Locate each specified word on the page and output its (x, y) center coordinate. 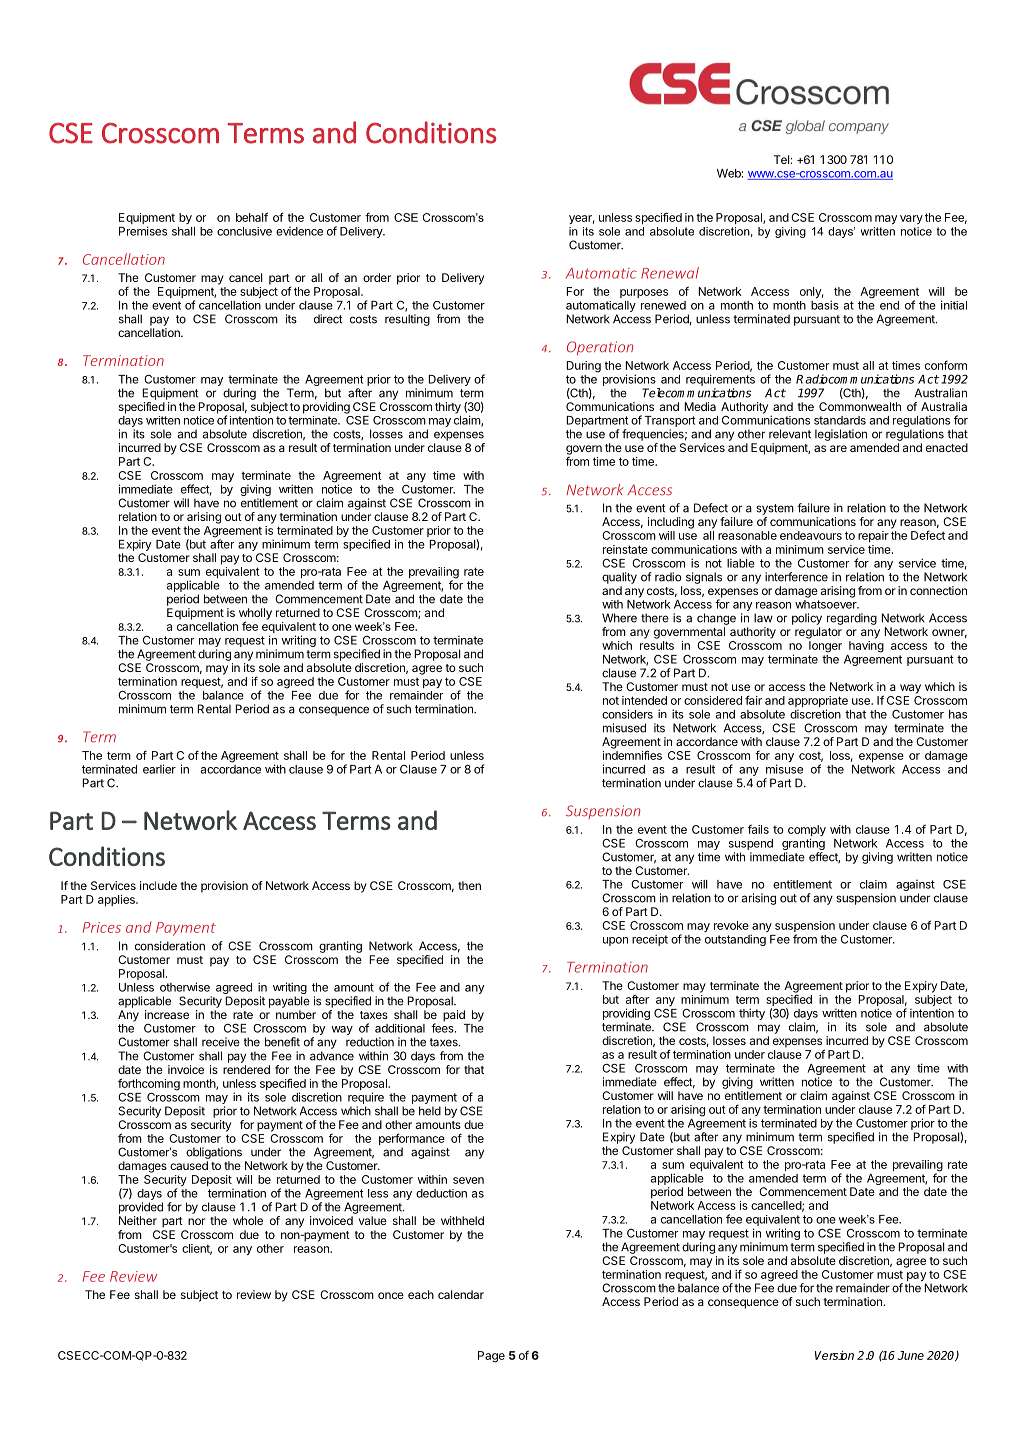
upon (615, 941)
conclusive (244, 231)
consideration (170, 946)
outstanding (735, 940)
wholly (255, 615)
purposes (644, 293)
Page (491, 1357)
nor (196, 1221)
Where (619, 618)
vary (911, 219)
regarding (852, 619)
